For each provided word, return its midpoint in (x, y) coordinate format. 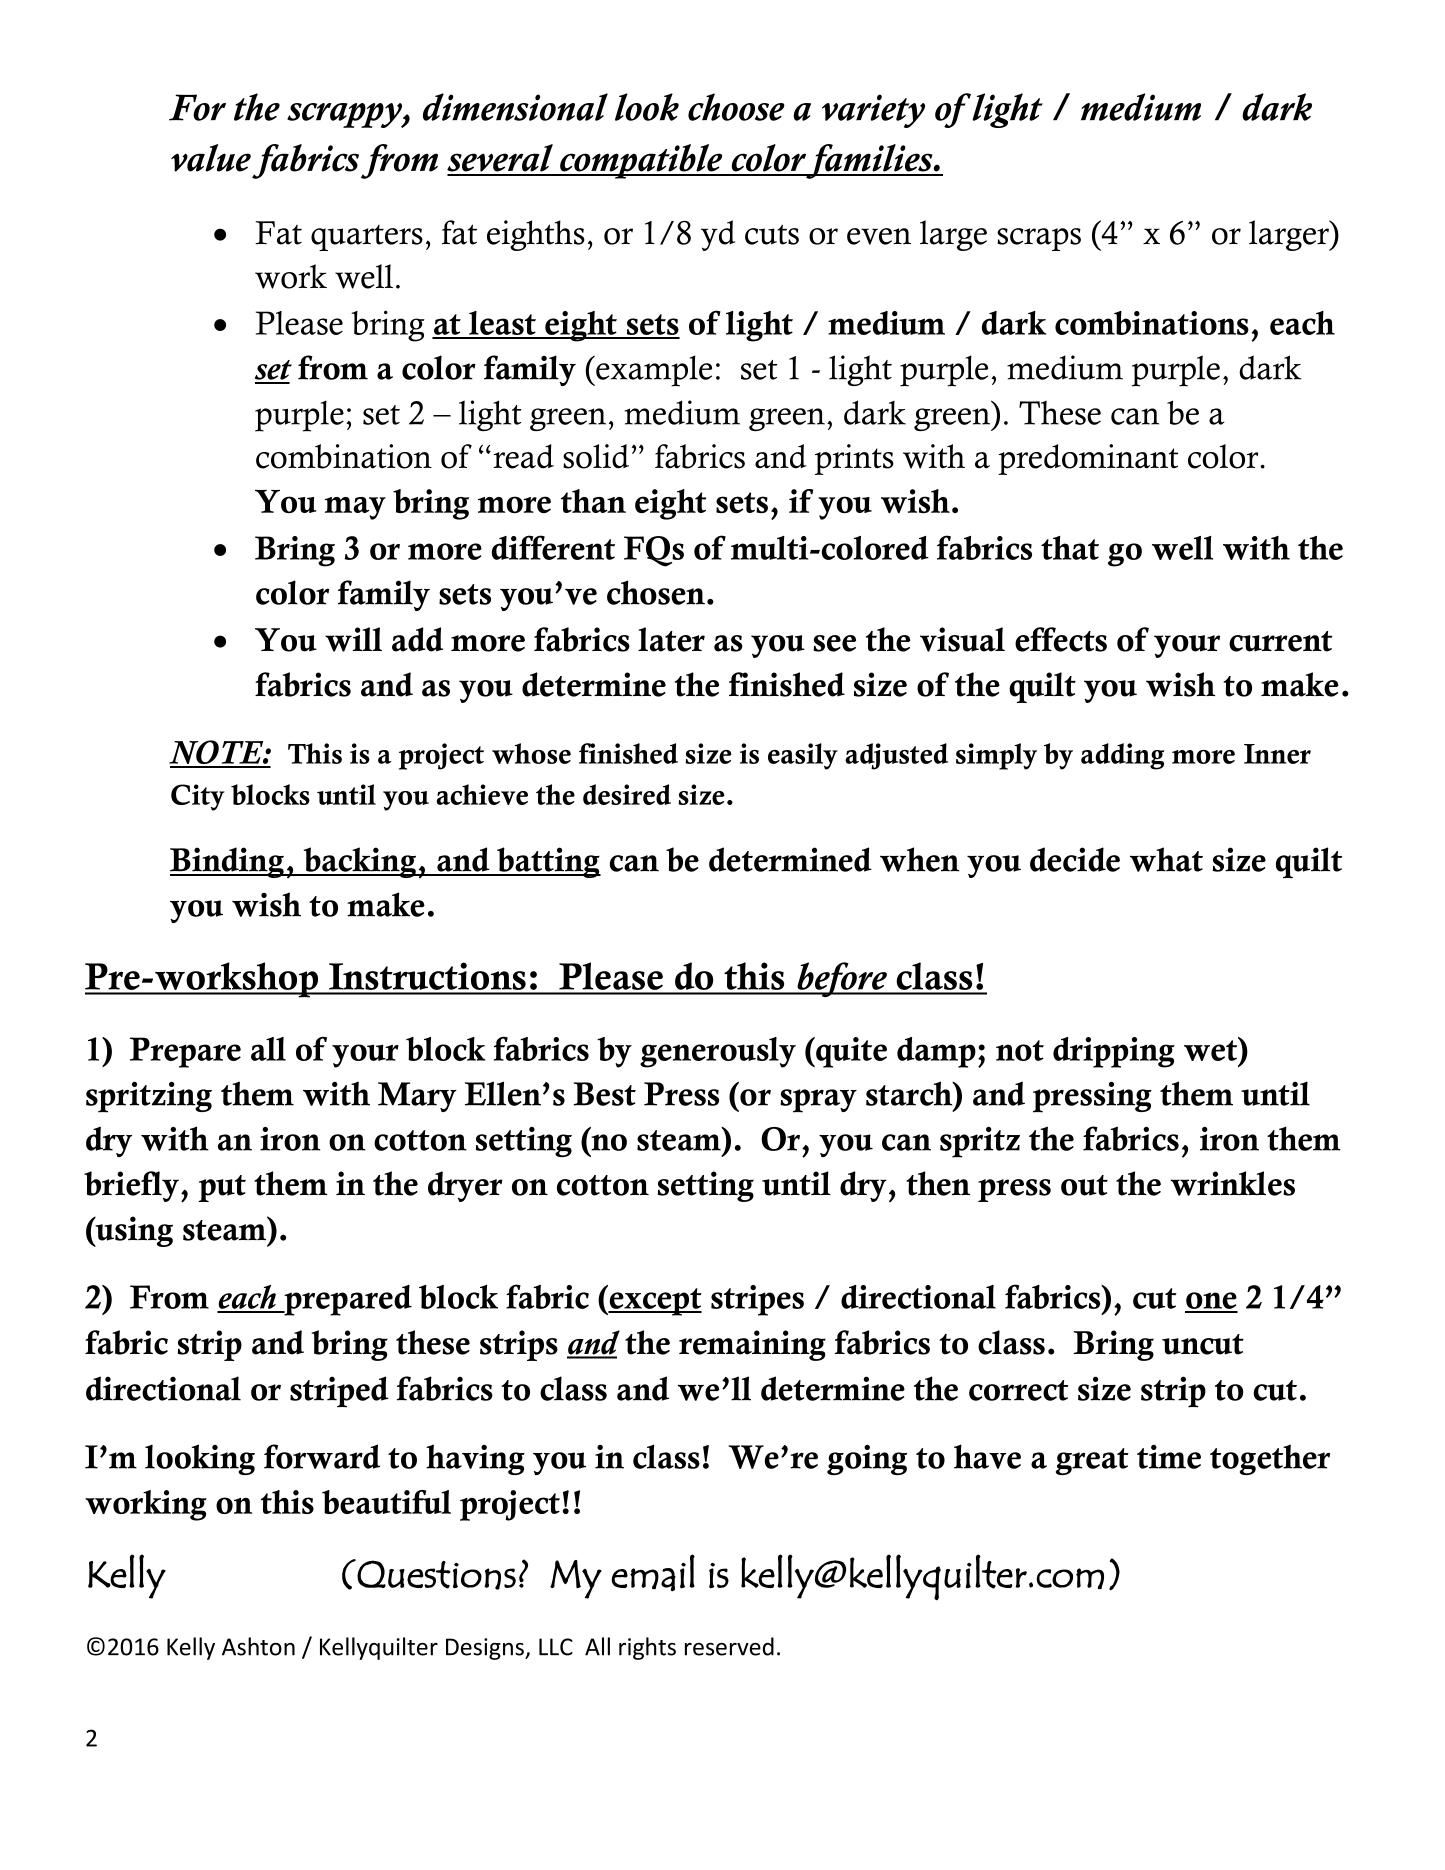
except (654, 1301)
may (355, 508)
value (211, 158)
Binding (228, 862)
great (1092, 1461)
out (1084, 1185)
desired (627, 794)
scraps (1039, 239)
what (1166, 859)
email (653, 1573)
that (1070, 548)
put (222, 1188)
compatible (641, 161)
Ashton (258, 1646)
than (593, 501)
